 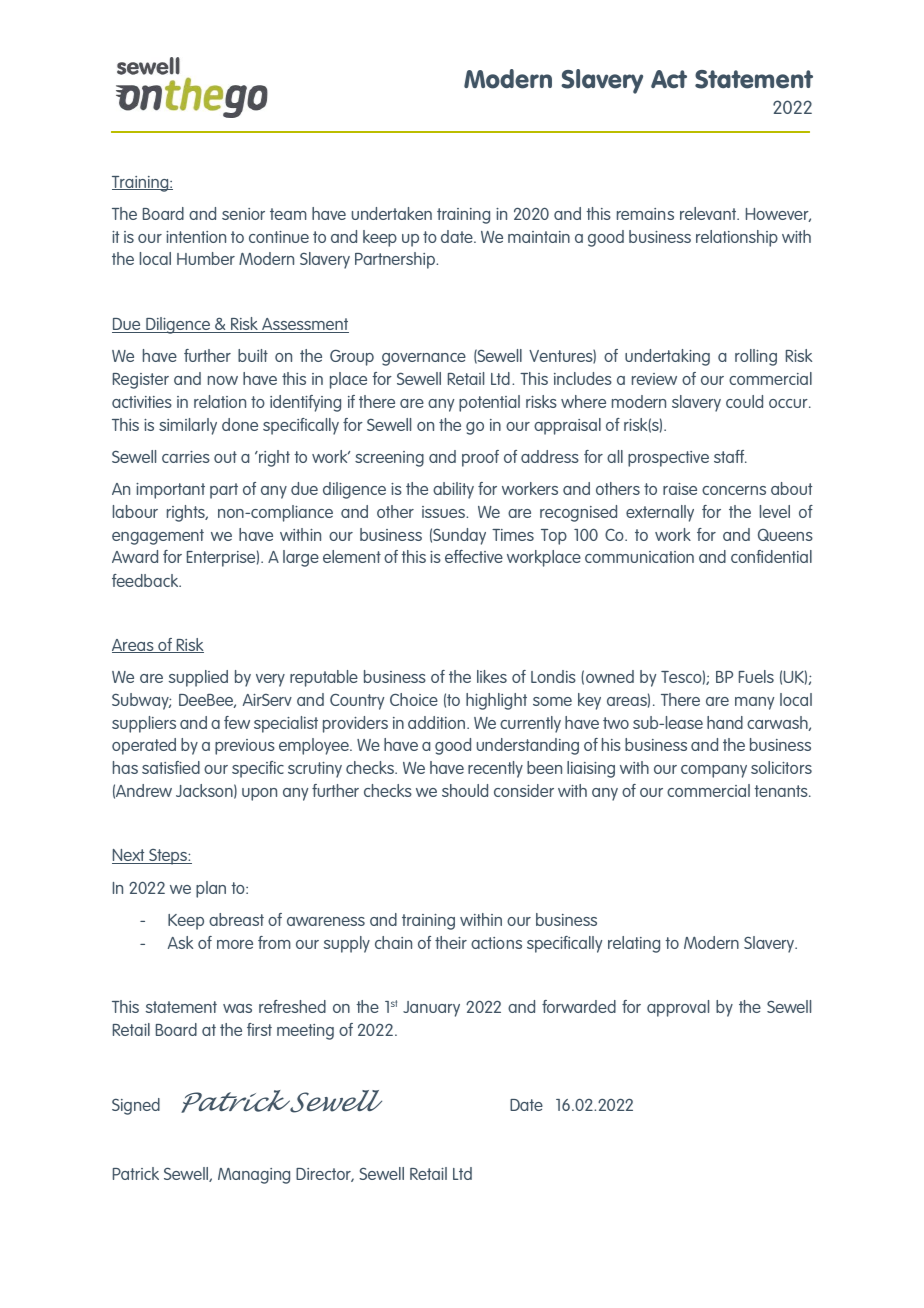 I want to click on confidential, so click(x=771, y=556).
